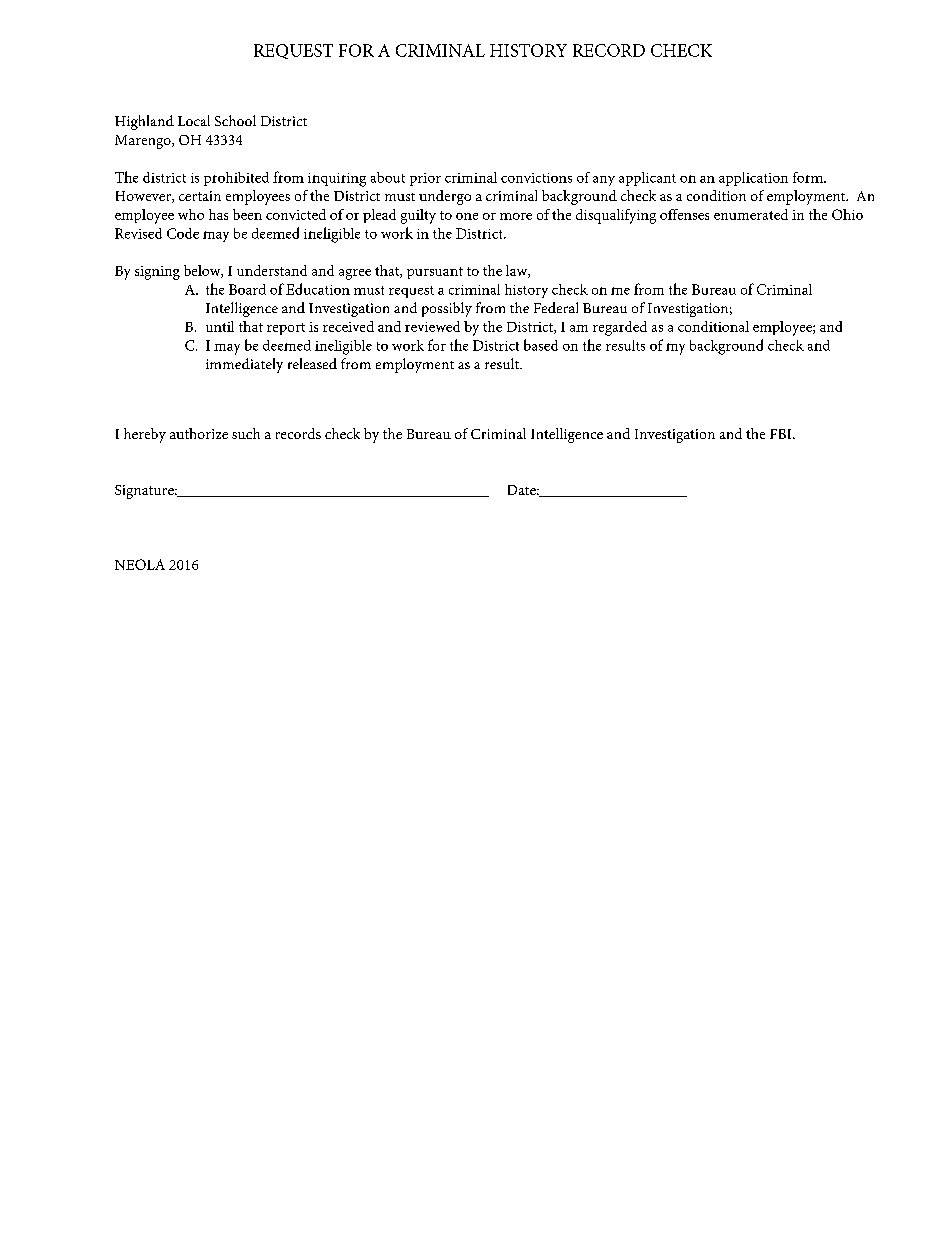  What do you see at coordinates (751, 214) in the screenshot?
I see `enumerated` at bounding box center [751, 214].
